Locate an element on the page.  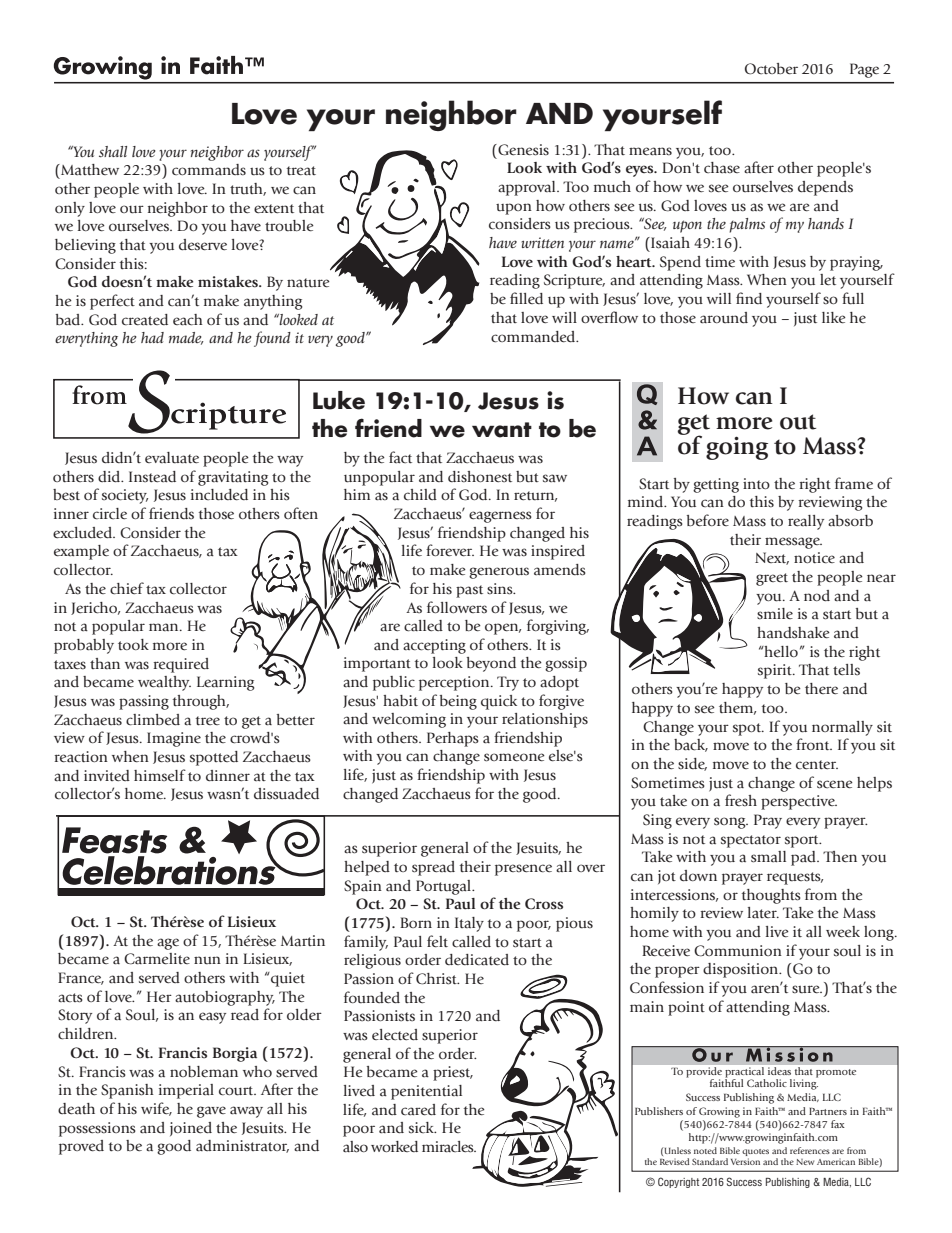
references is located at coordinates (810, 1150).
